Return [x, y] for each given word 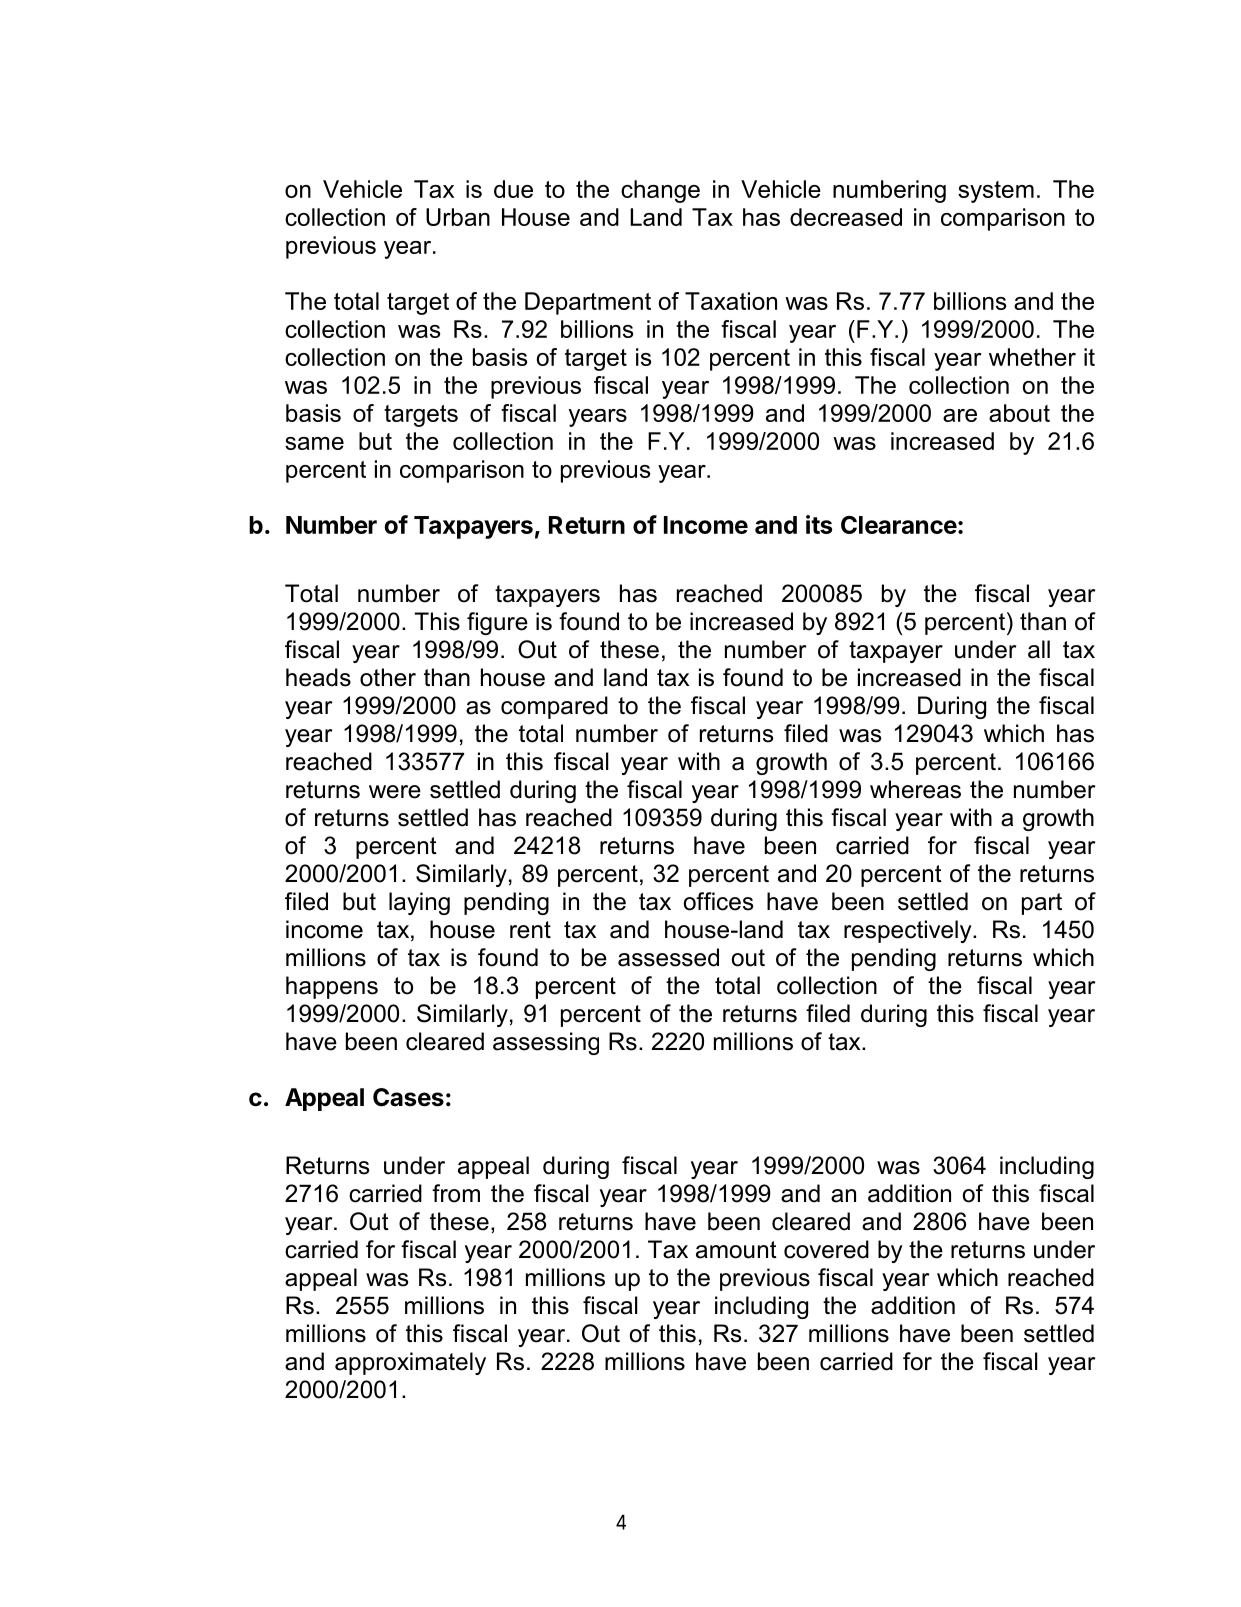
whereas [915, 789]
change [660, 191]
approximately [410, 1363]
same [314, 443]
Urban [458, 217]
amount [736, 1250]
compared [554, 707]
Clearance [899, 525]
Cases [408, 1097]
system [996, 192]
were [395, 792]
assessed [668, 957]
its [819, 524]
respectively [909, 931]
